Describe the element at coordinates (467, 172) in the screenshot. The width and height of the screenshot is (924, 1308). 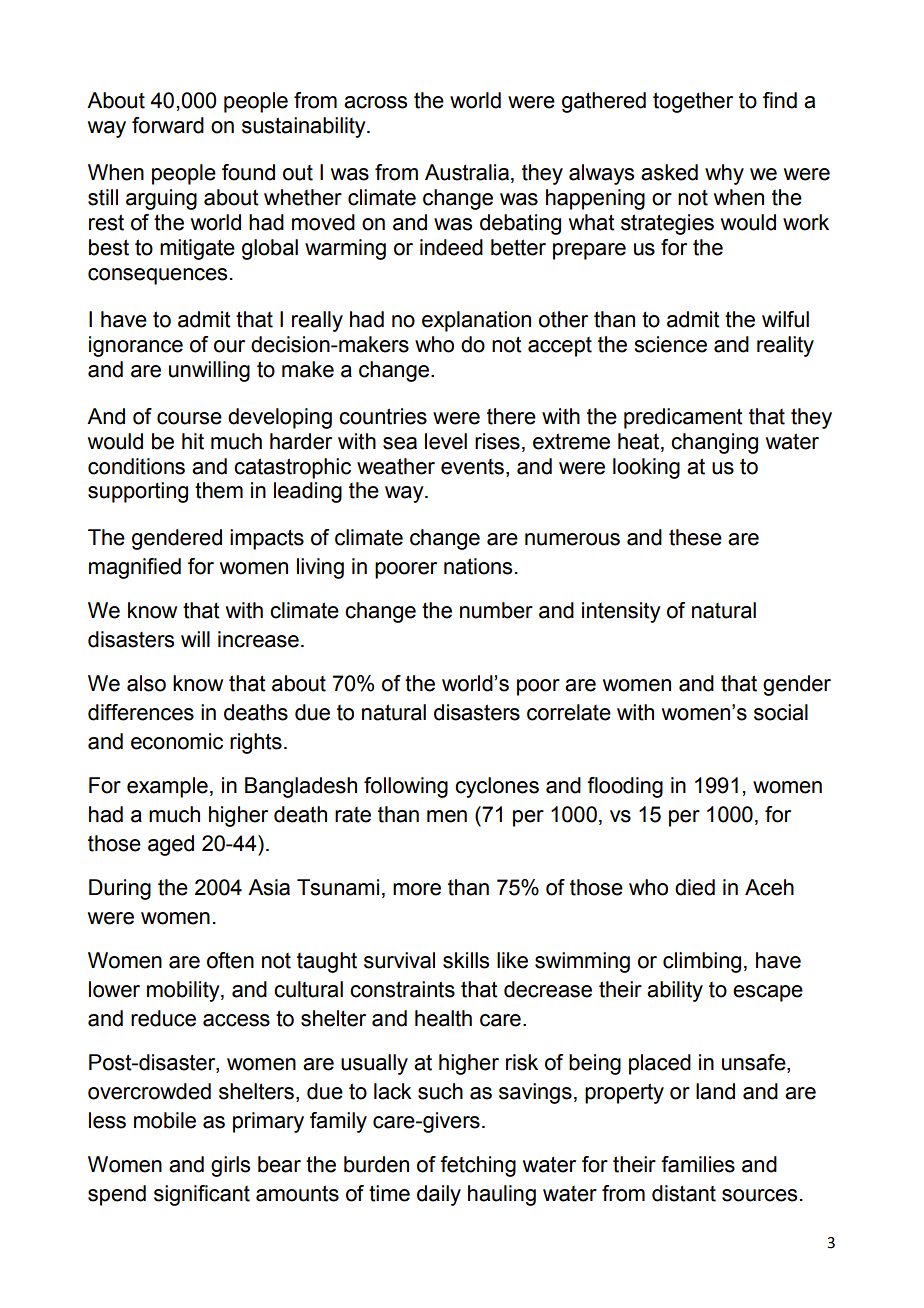
I see `Australia` at that location.
